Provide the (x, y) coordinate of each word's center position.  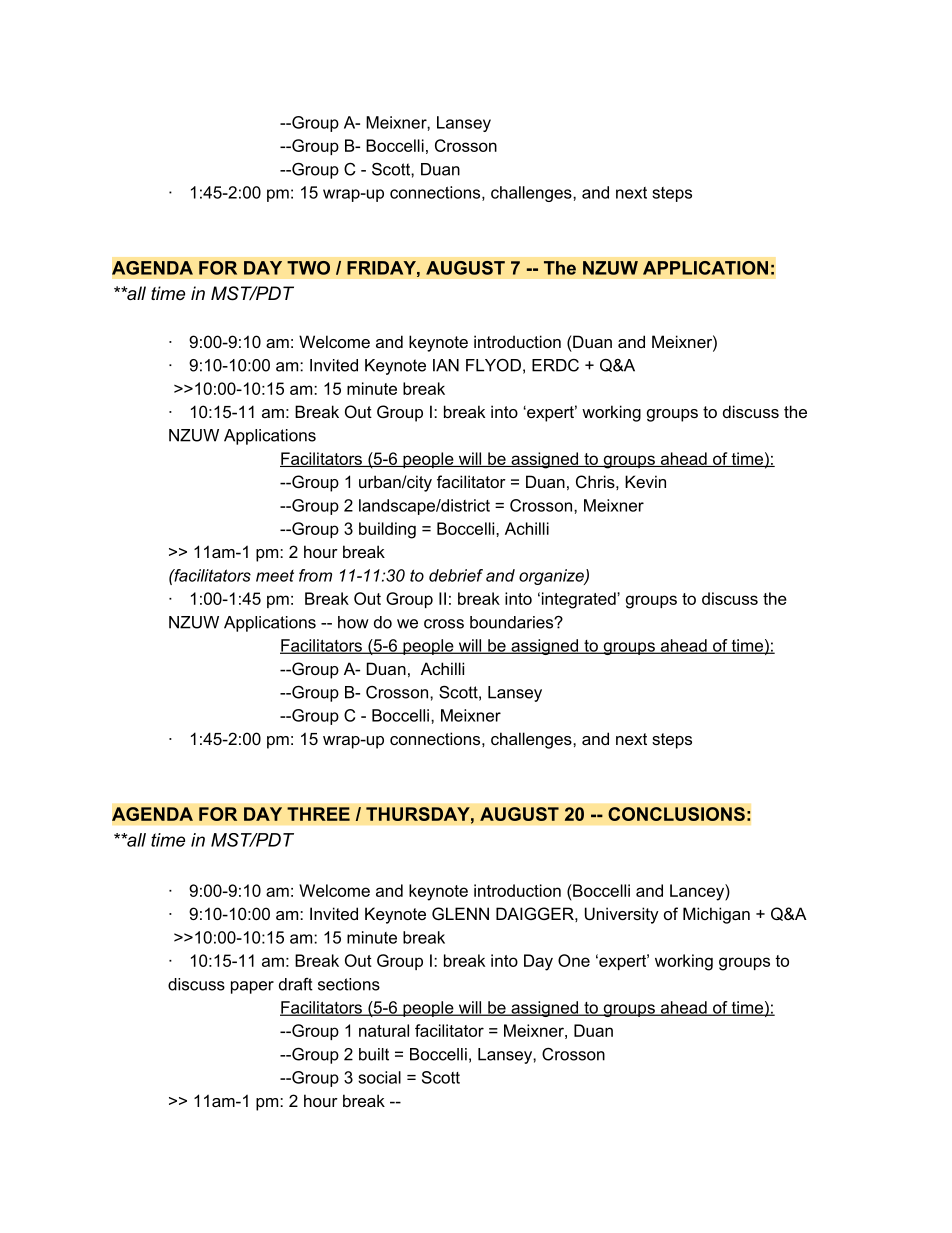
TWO (308, 268)
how (353, 622)
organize (552, 577)
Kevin (645, 481)
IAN (446, 365)
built (374, 1054)
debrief (456, 575)
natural (384, 1030)
